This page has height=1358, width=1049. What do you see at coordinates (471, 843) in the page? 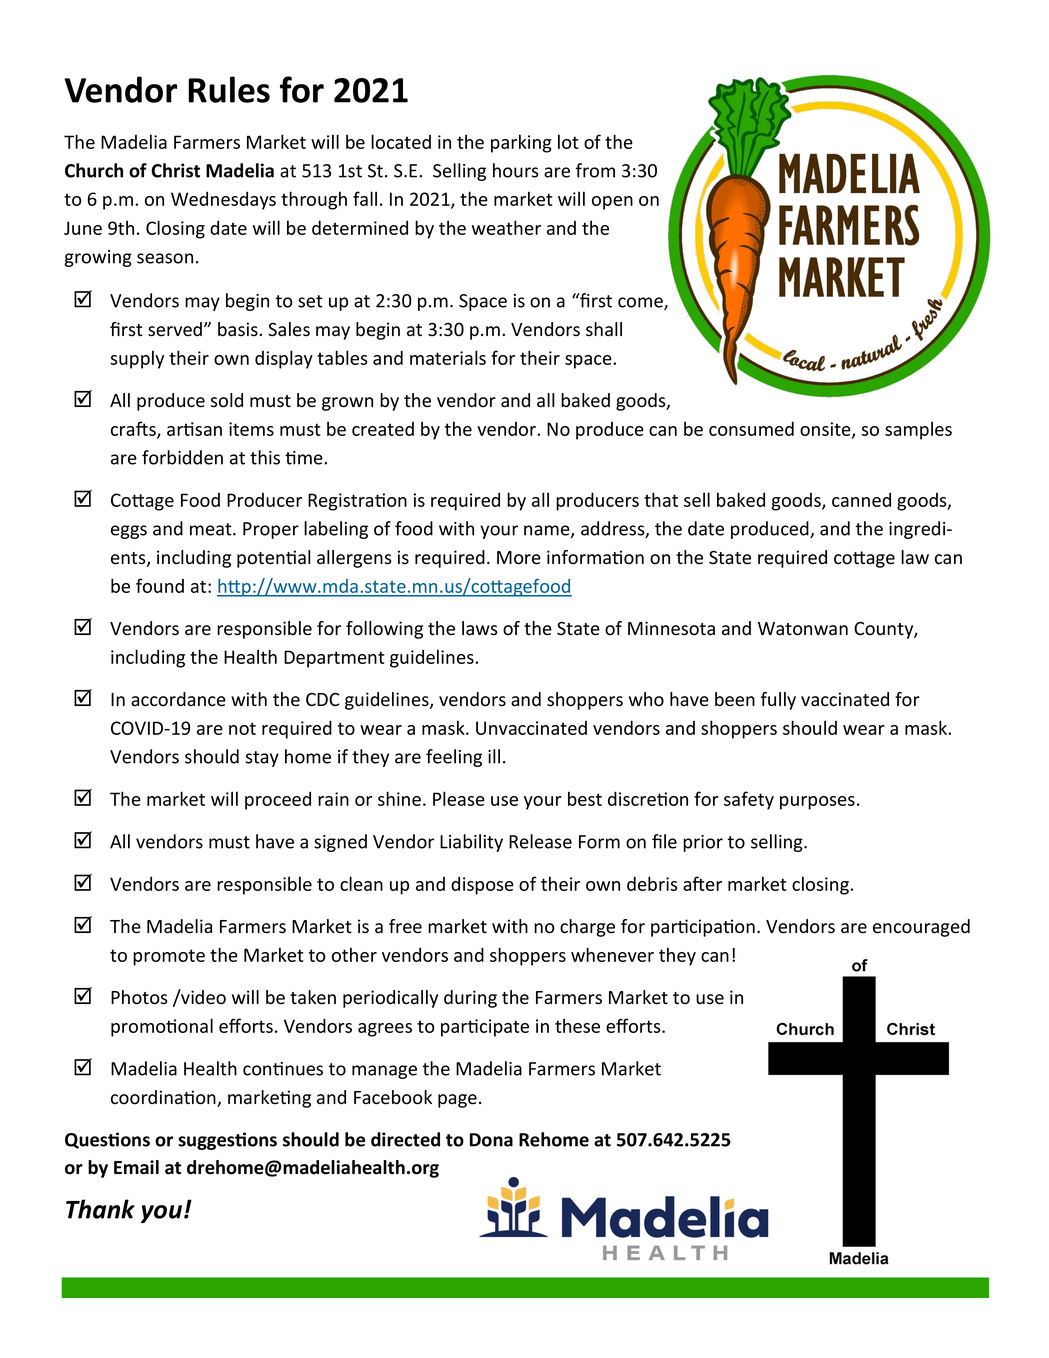
I see `Liability` at bounding box center [471, 843].
